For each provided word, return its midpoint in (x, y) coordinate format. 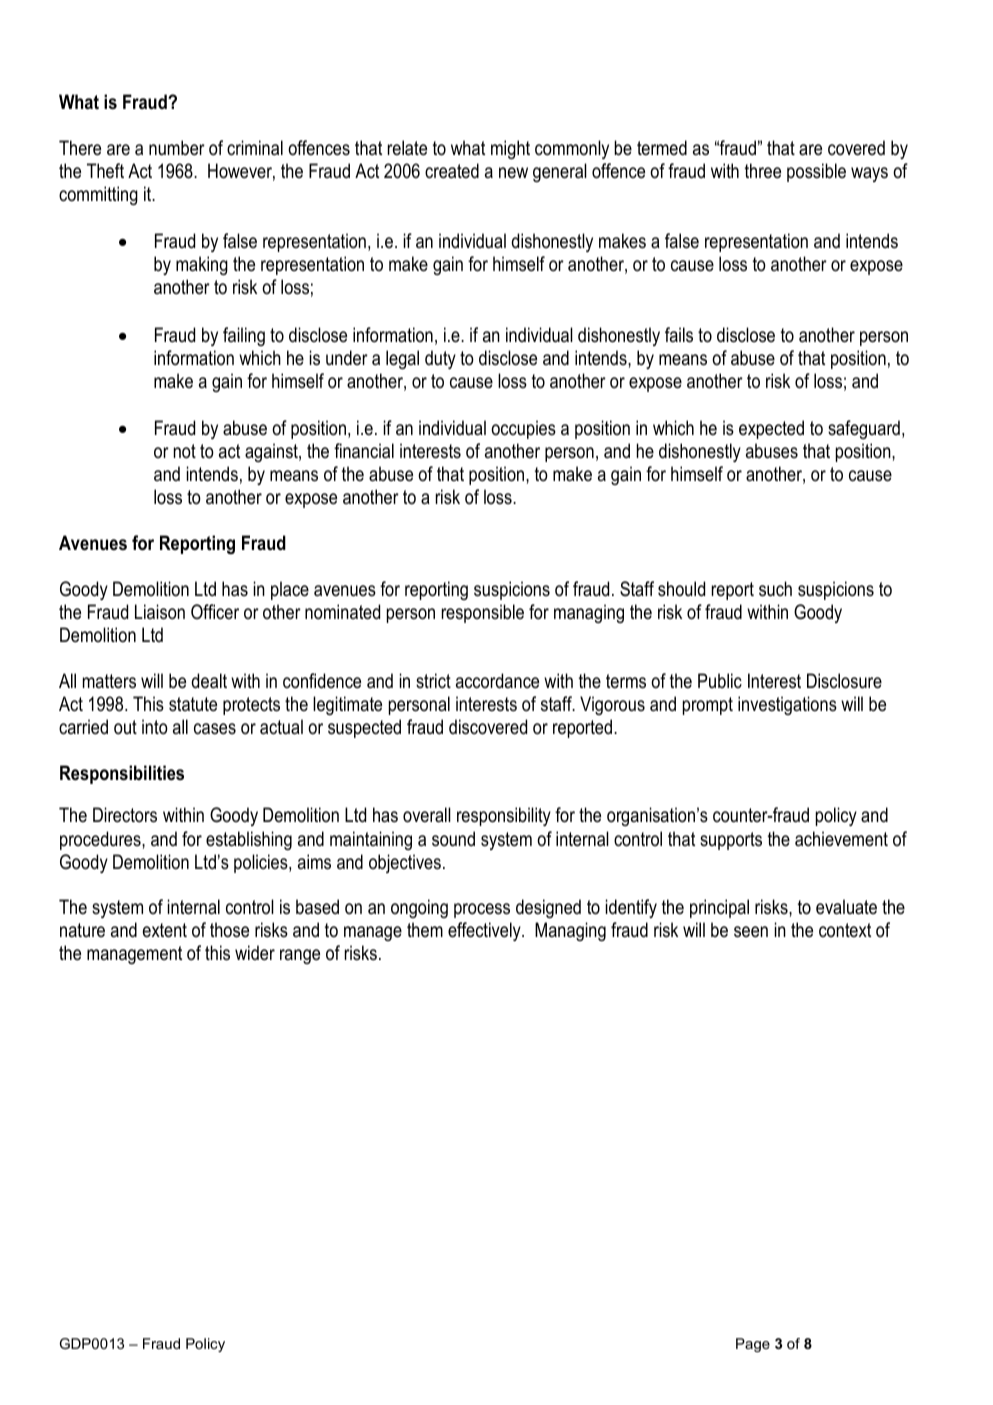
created (452, 171)
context (845, 930)
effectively (485, 931)
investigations (787, 705)
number (177, 148)
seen (751, 932)
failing (244, 336)
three (763, 171)
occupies (523, 429)
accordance (497, 681)
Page (753, 1345)
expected (771, 429)
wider (255, 953)
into (155, 727)
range (300, 956)
